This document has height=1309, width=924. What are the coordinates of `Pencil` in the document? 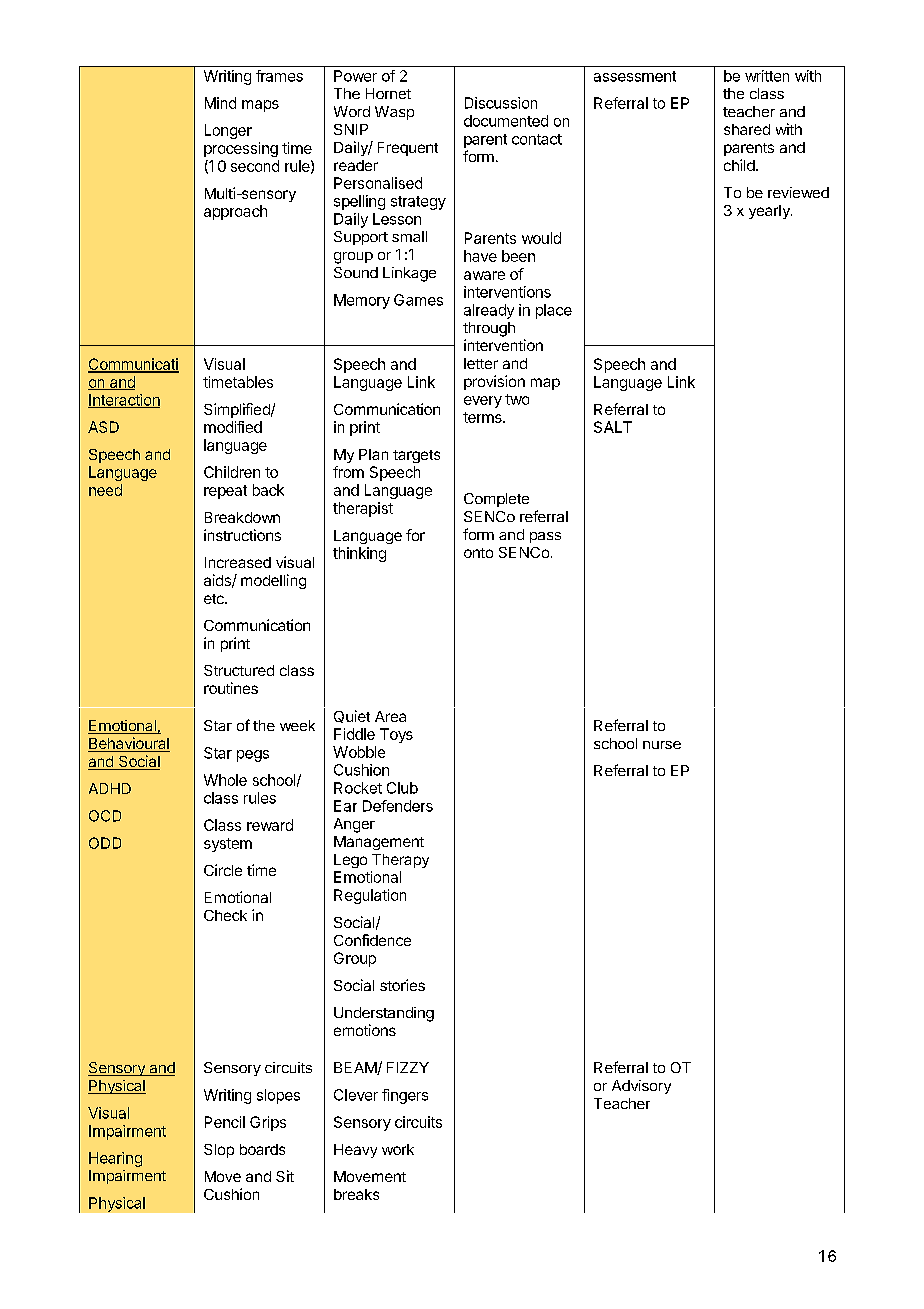 It's located at (225, 1122).
